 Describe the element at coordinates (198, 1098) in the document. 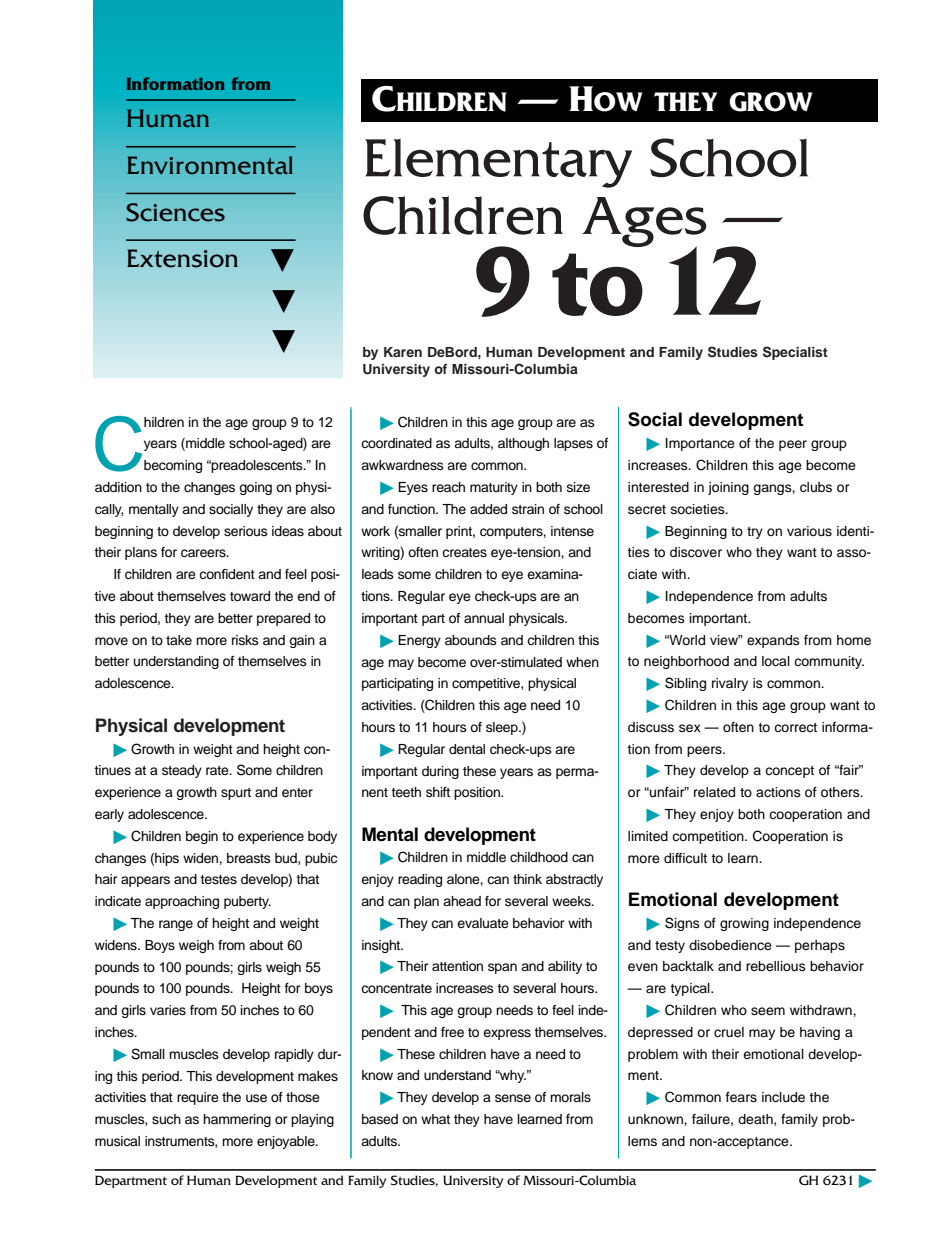

I see `require` at that location.
